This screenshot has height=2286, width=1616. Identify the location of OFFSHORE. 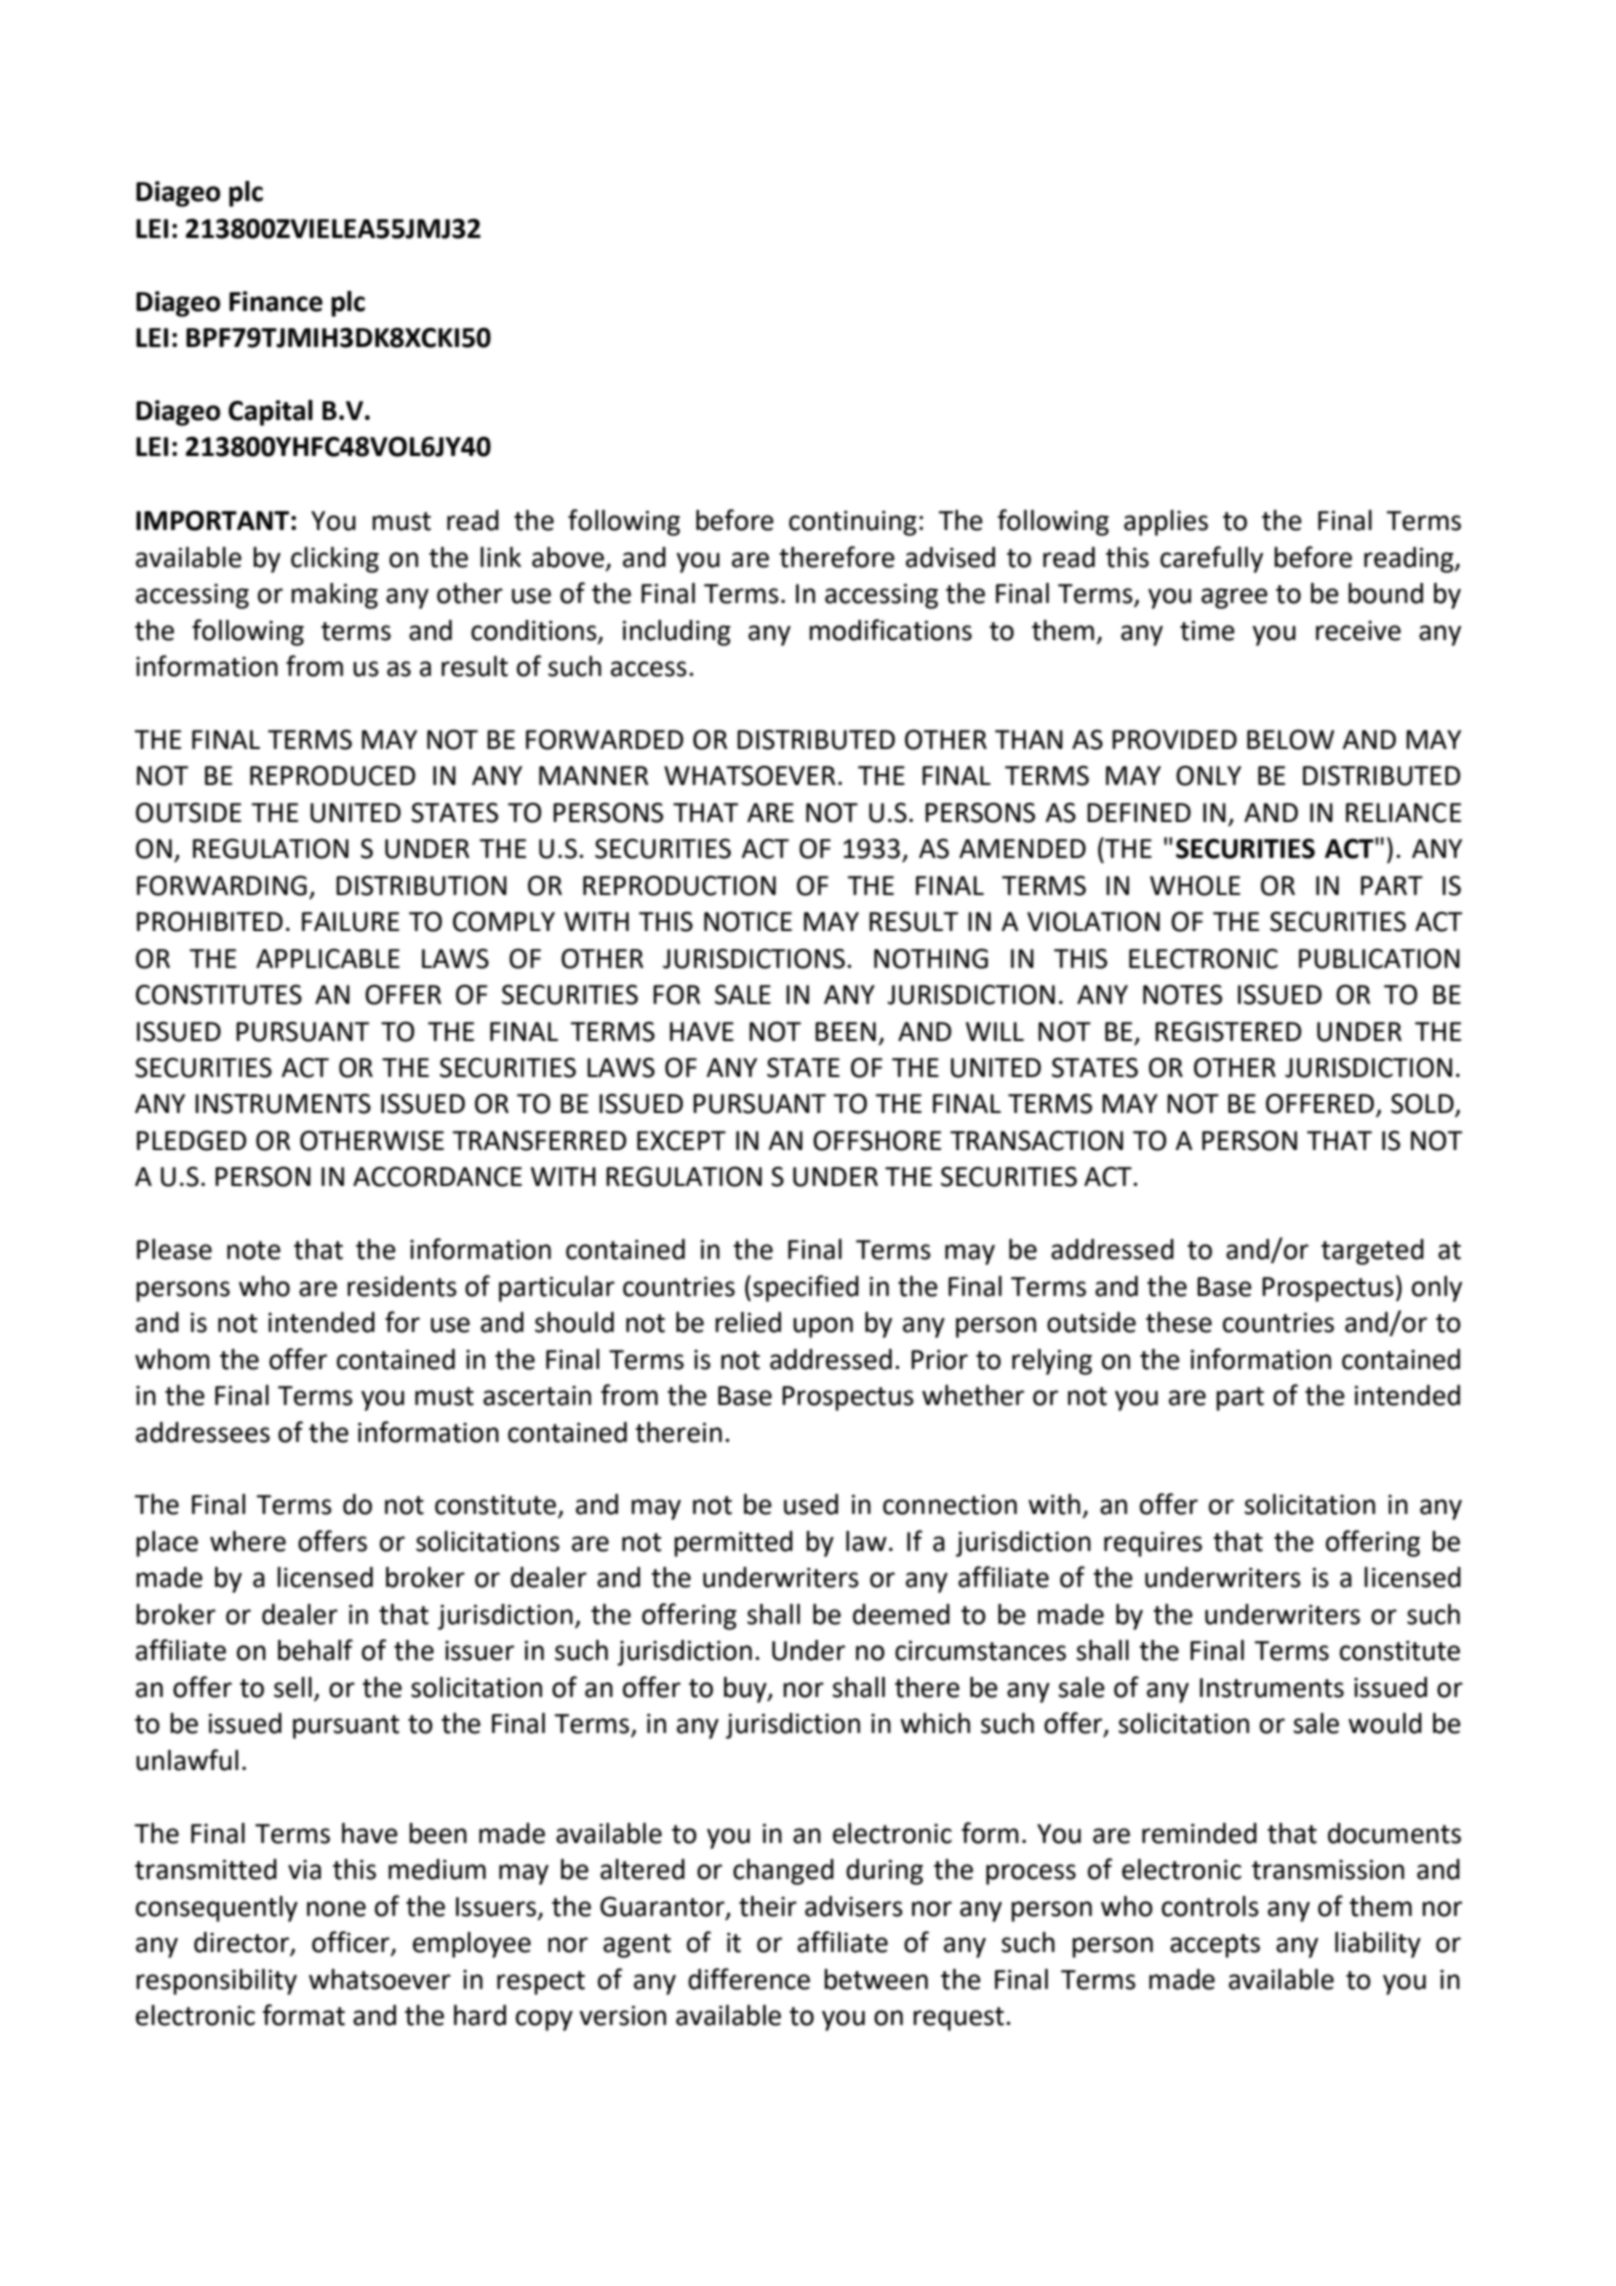
(877, 1140).
